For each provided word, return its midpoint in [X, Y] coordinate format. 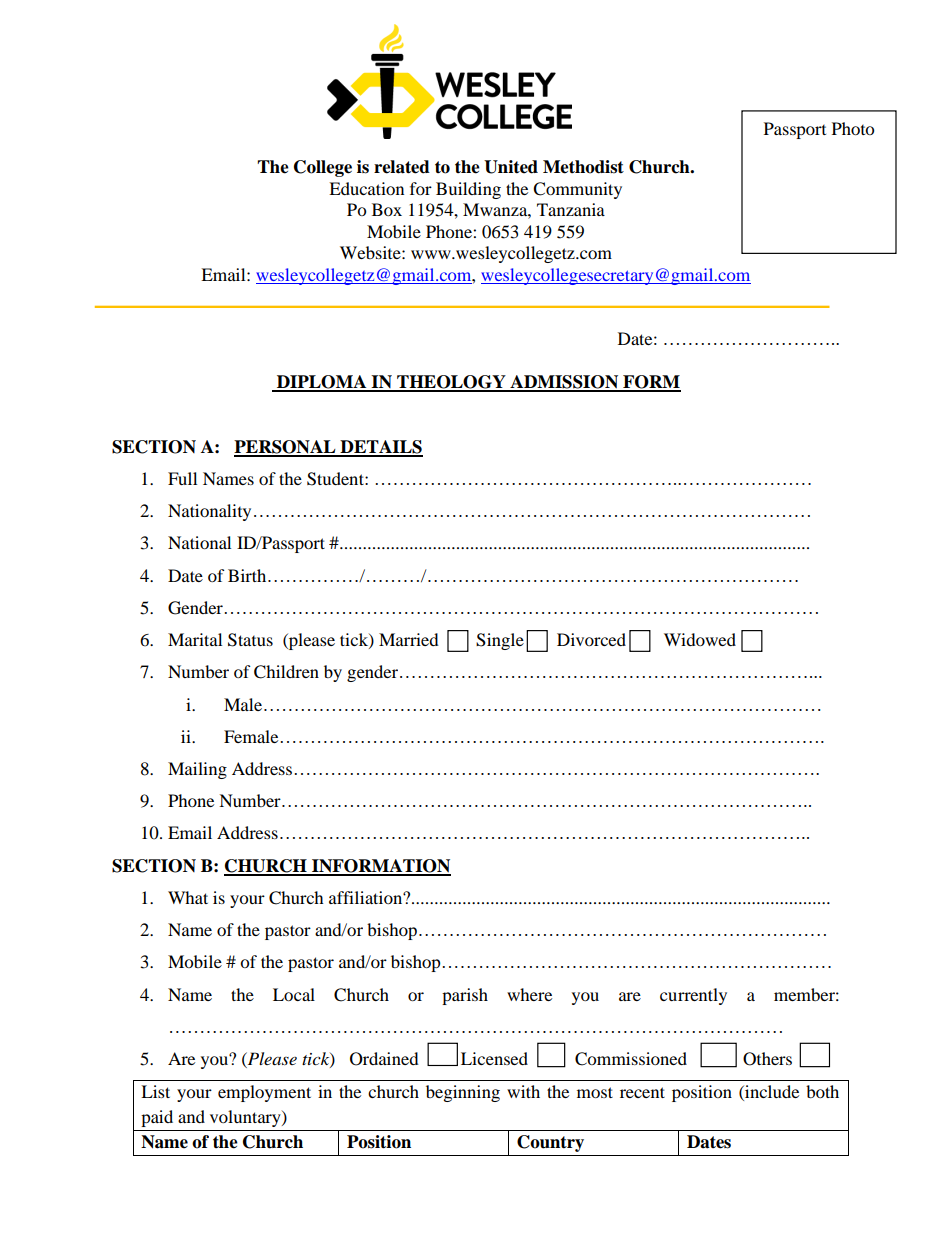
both [822, 1091]
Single [500, 641]
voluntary [246, 1118]
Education [366, 188]
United [511, 167]
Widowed [700, 639]
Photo [853, 128]
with [523, 1091]
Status [250, 640]
